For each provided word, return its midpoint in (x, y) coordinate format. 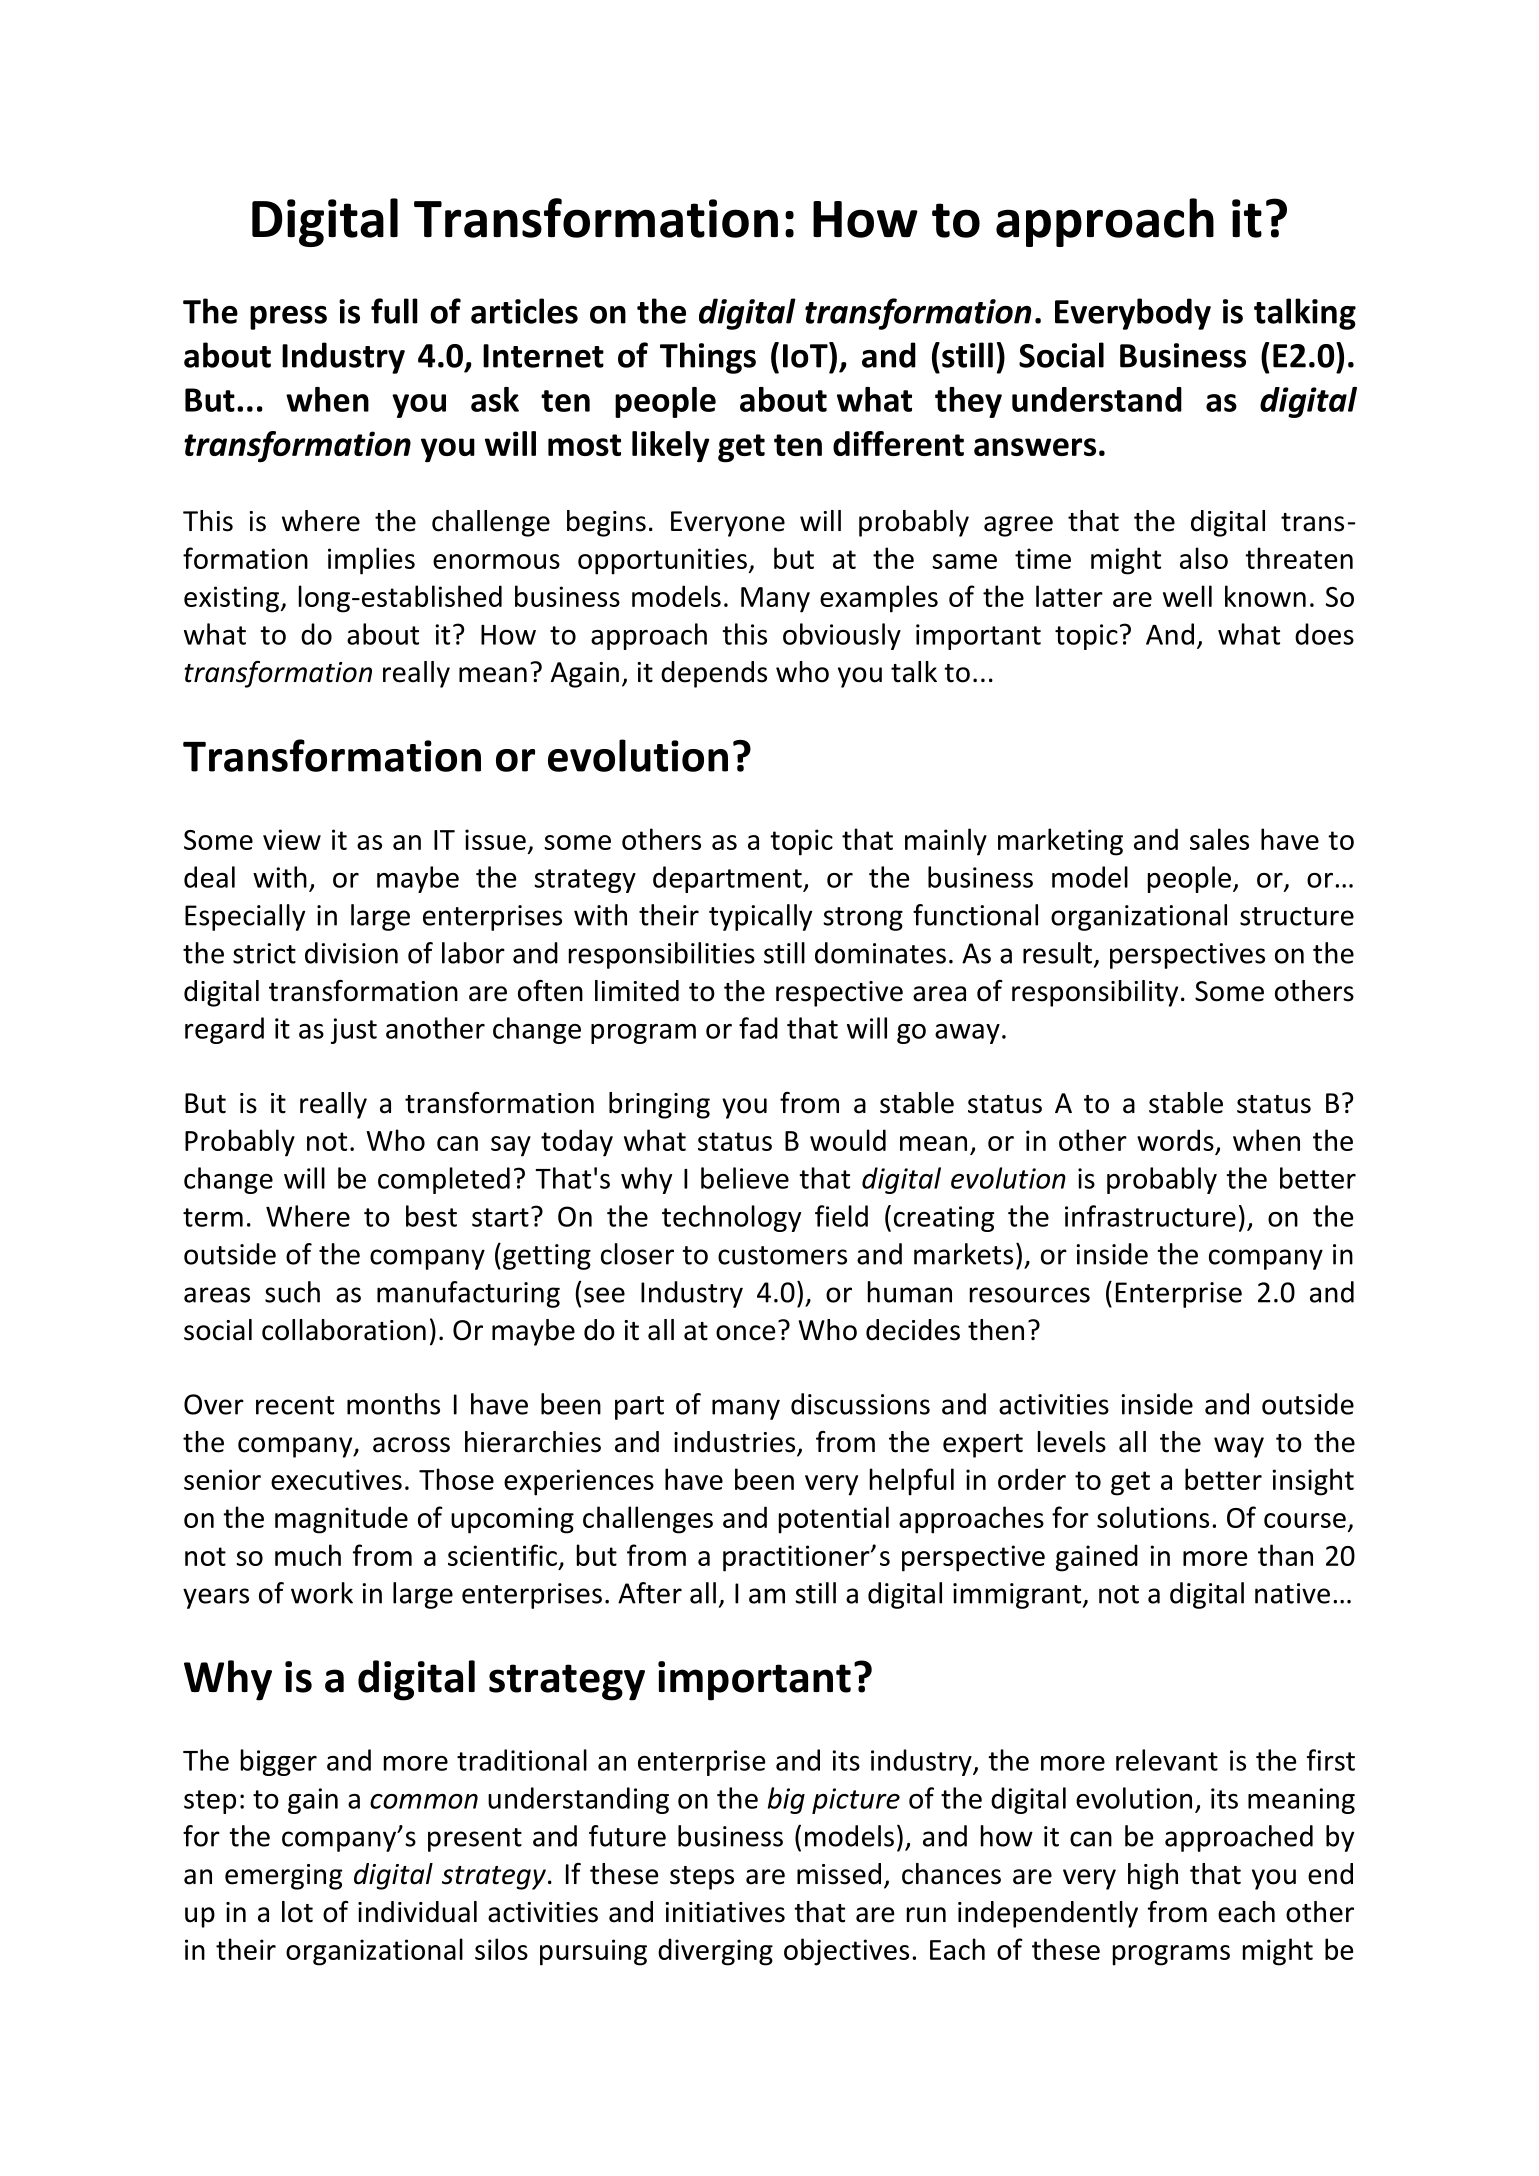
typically (760, 917)
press (288, 318)
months (393, 1404)
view (292, 839)
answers (1035, 447)
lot (297, 1912)
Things (708, 358)
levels (1072, 1442)
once (745, 1333)
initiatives (725, 1912)
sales (1219, 839)
